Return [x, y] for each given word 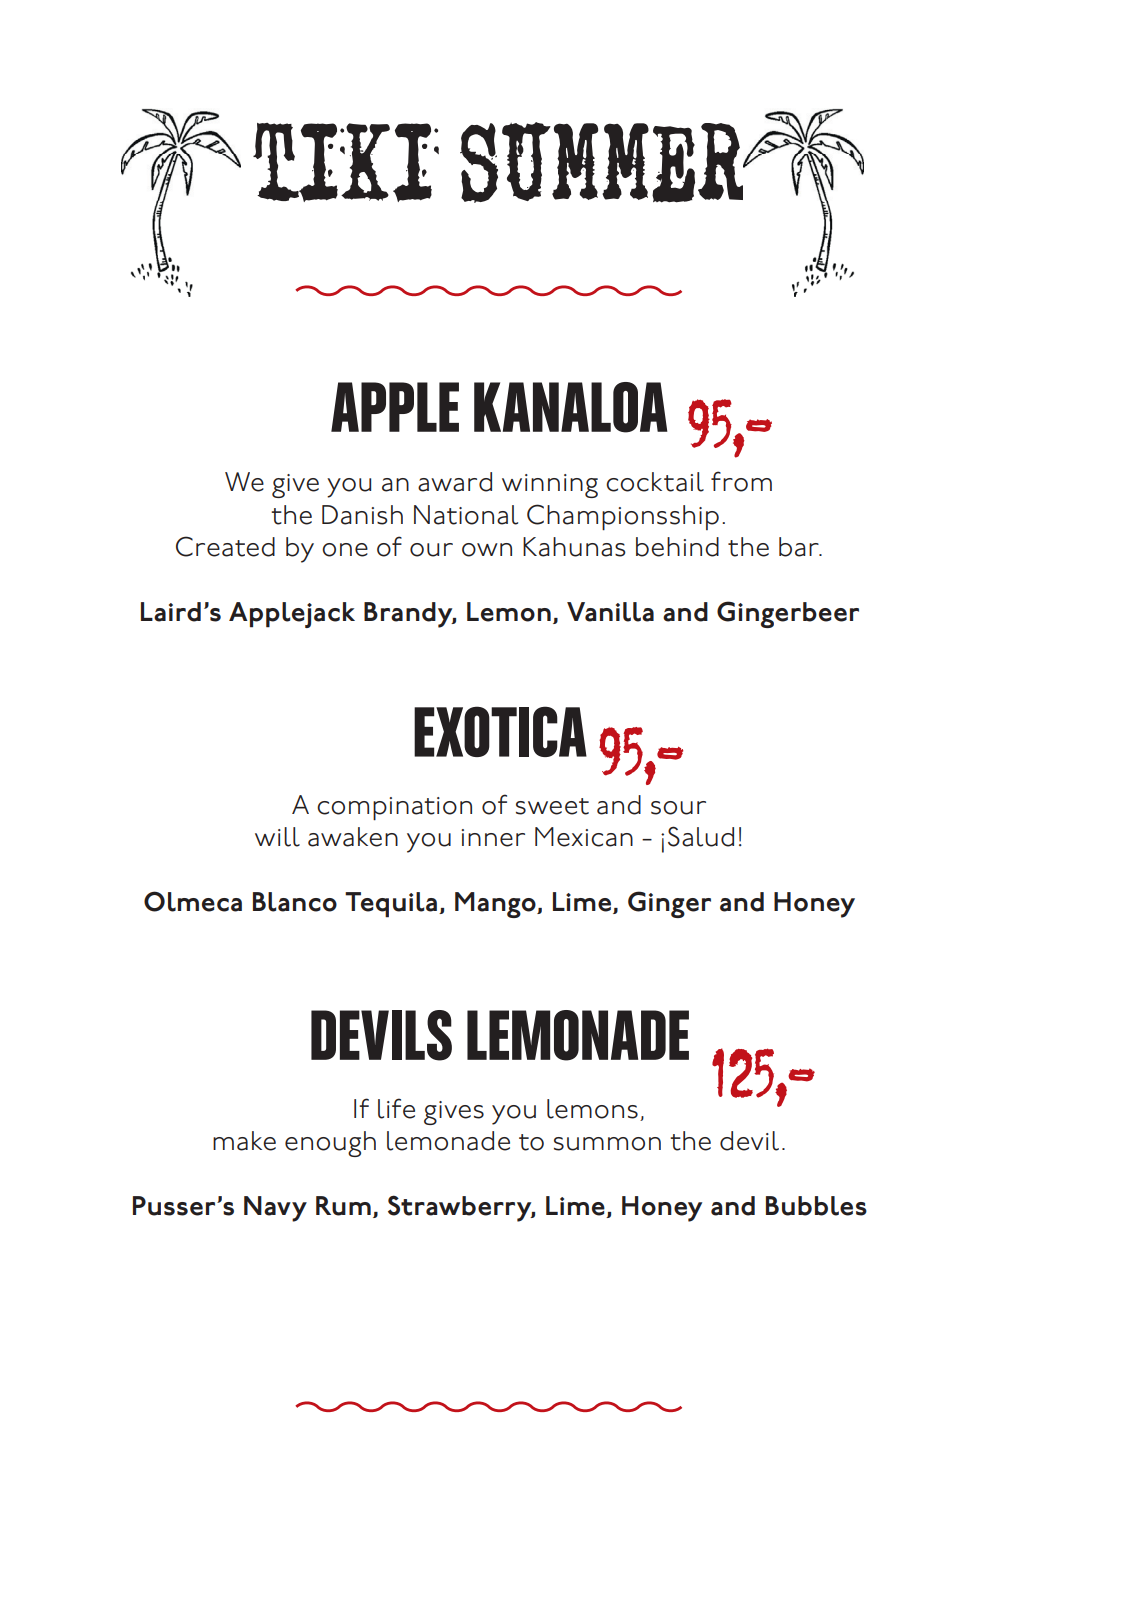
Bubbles [816, 1206]
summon [607, 1144]
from [741, 481]
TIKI [346, 162]
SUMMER [604, 162]
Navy [275, 1209]
